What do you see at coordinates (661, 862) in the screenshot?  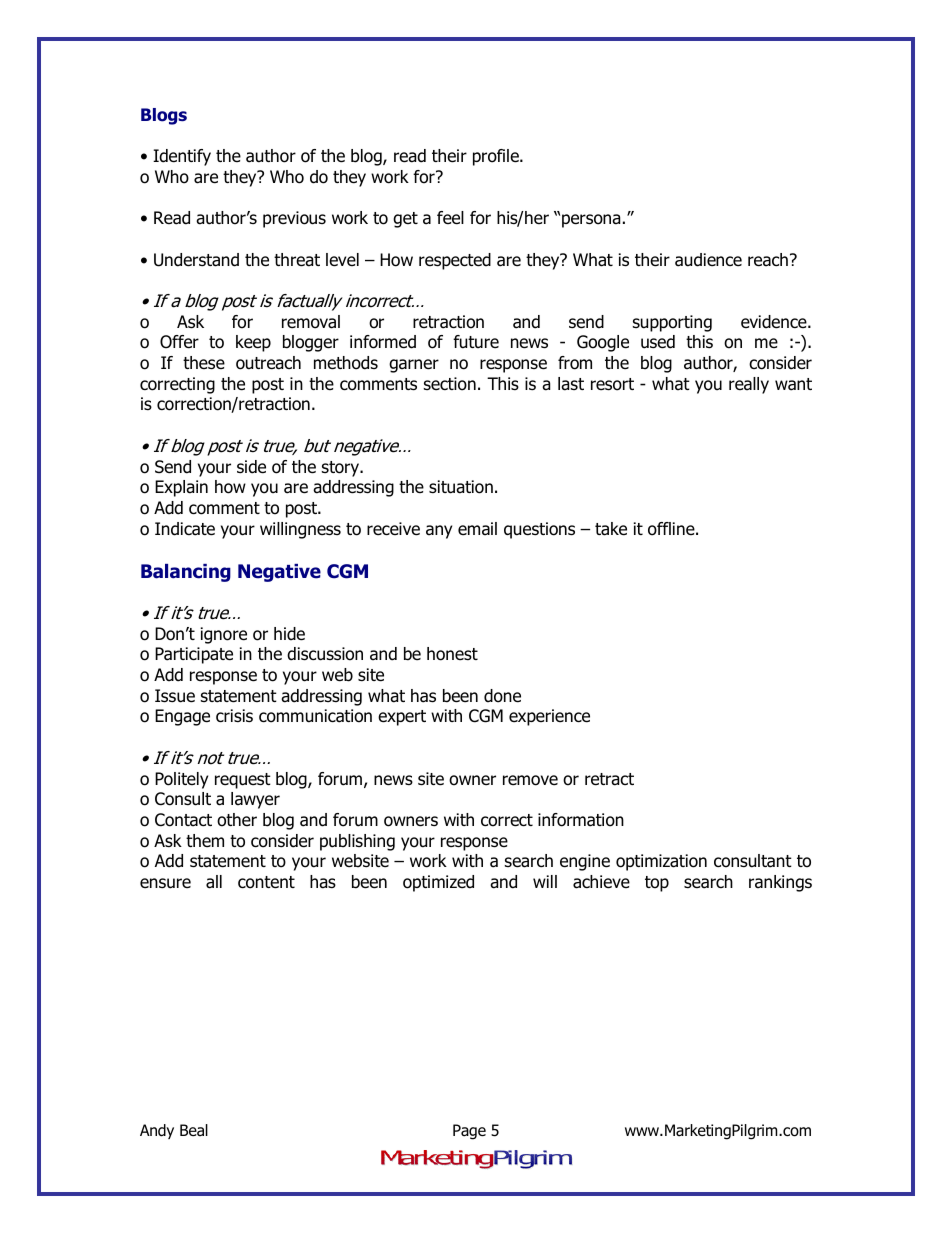 I see `optimization` at bounding box center [661, 862].
